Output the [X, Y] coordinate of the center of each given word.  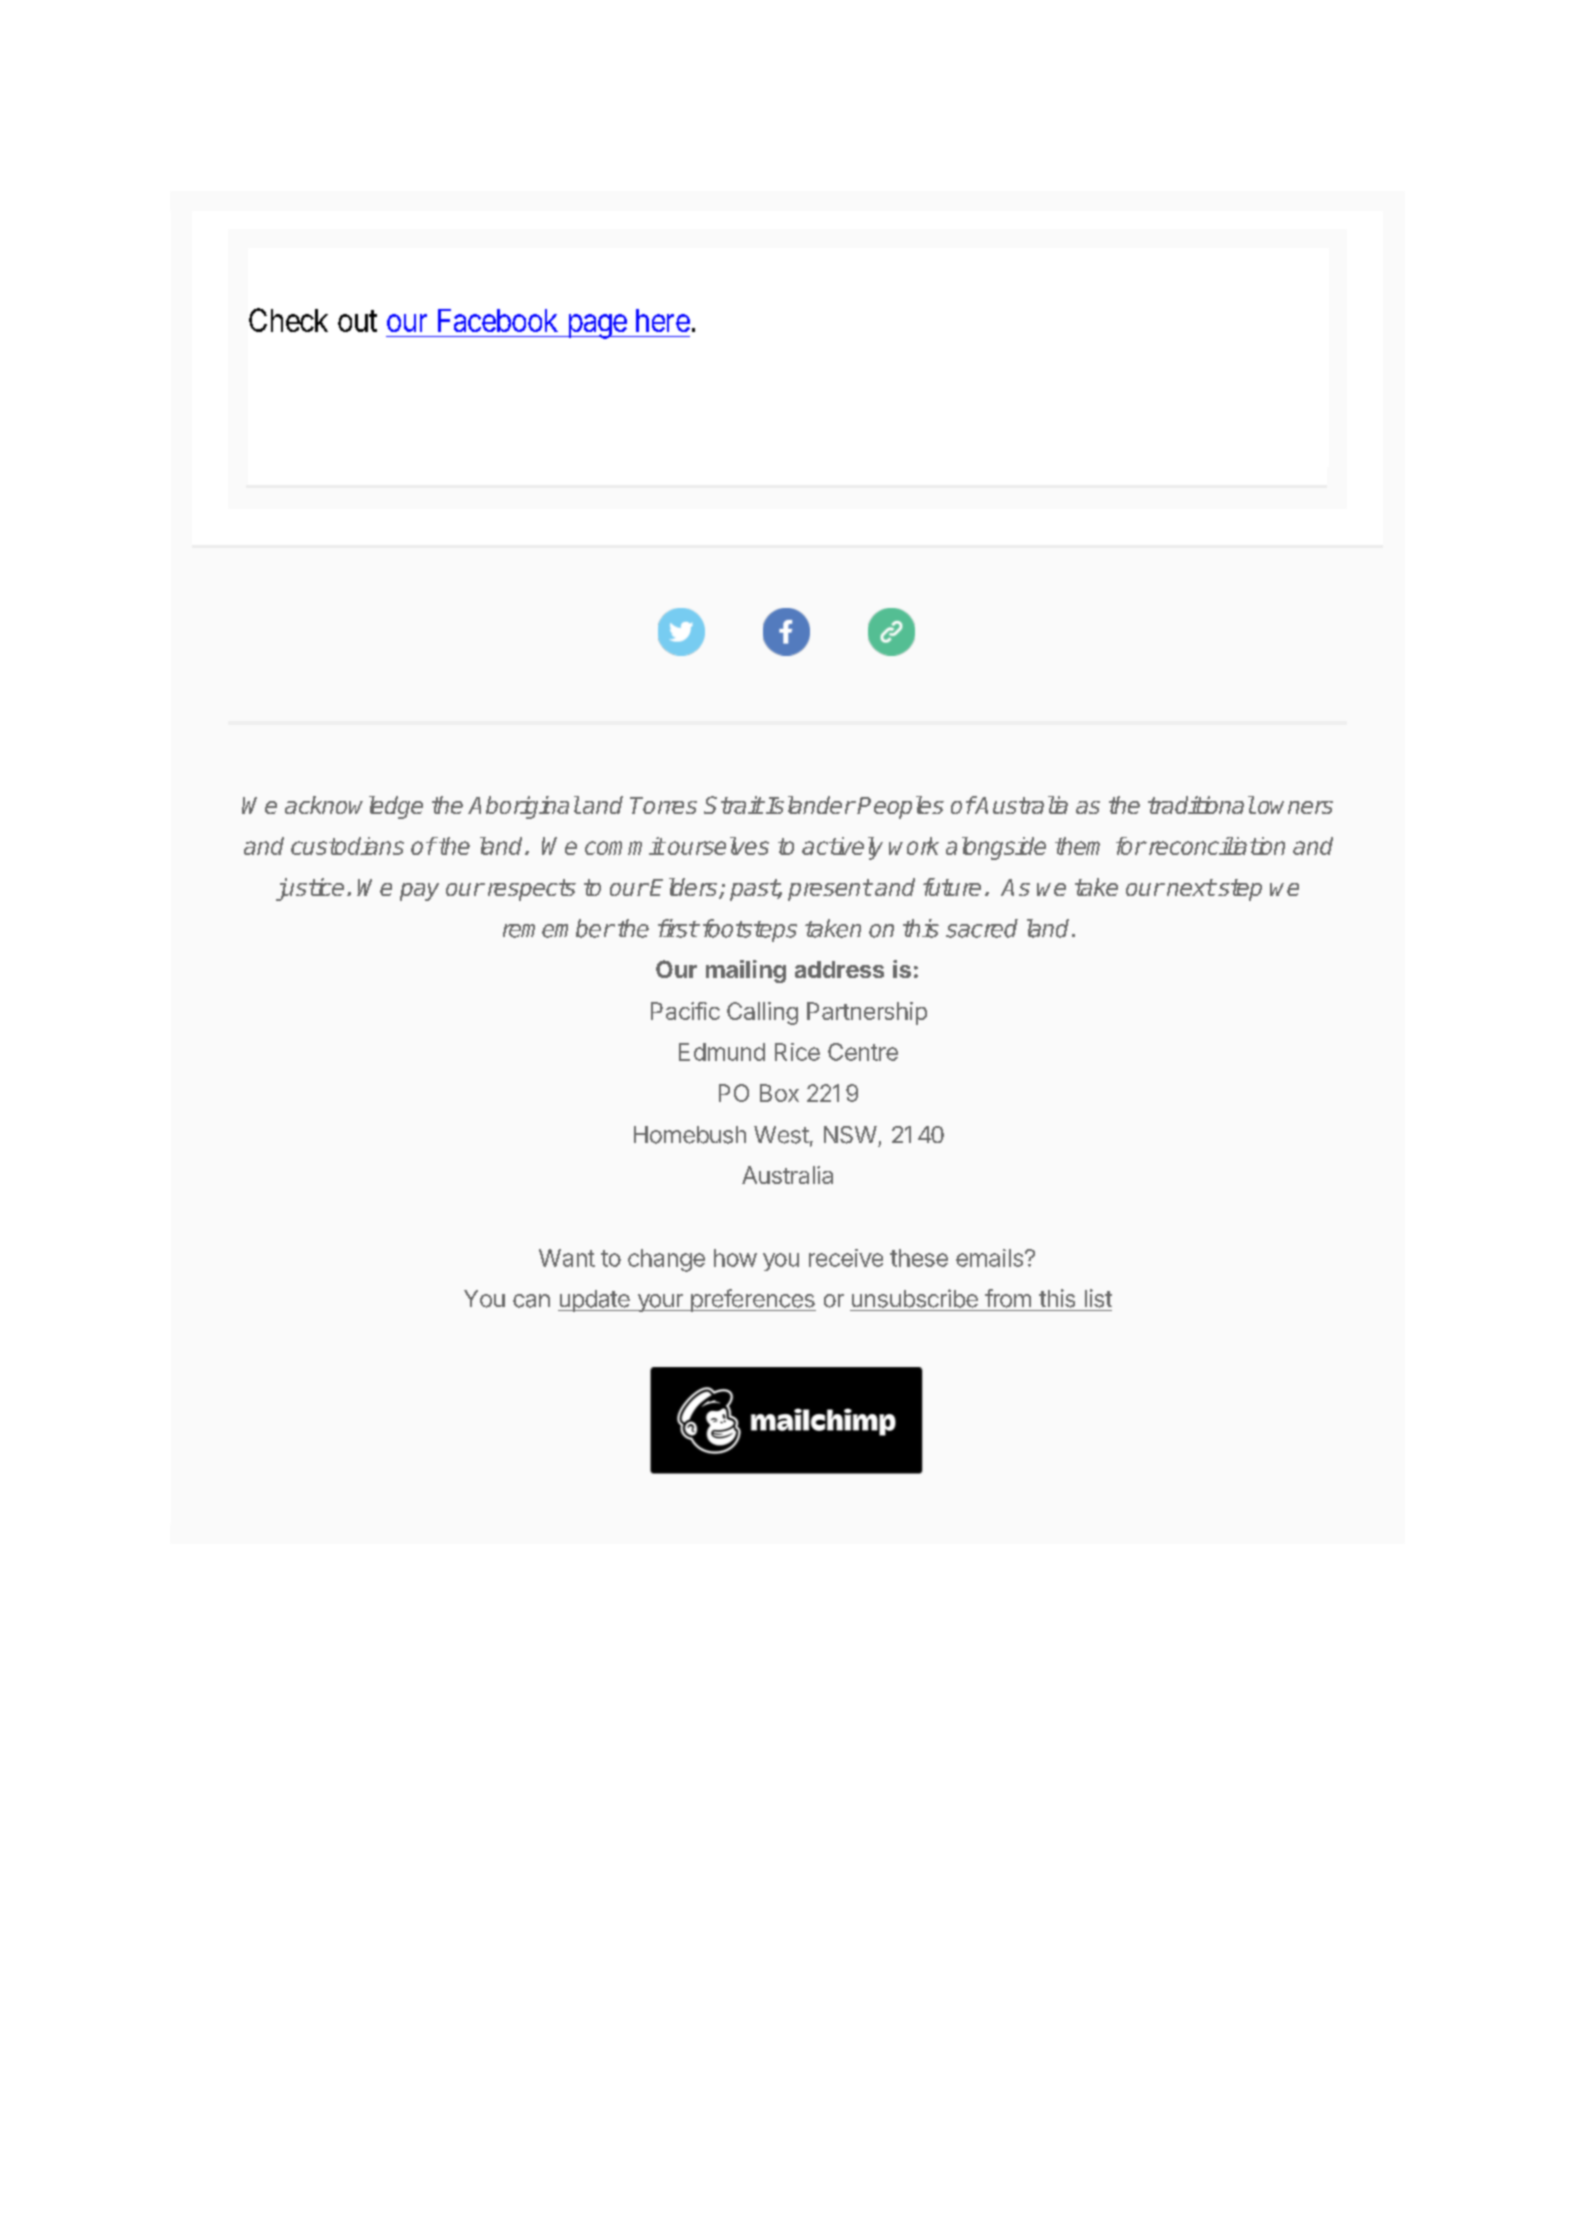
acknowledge [354, 807]
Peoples [900, 807]
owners [1295, 807]
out [357, 321]
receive [846, 1258]
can [531, 1301]
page [596, 327]
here [663, 320]
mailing [746, 971]
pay [419, 892]
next [1191, 887]
